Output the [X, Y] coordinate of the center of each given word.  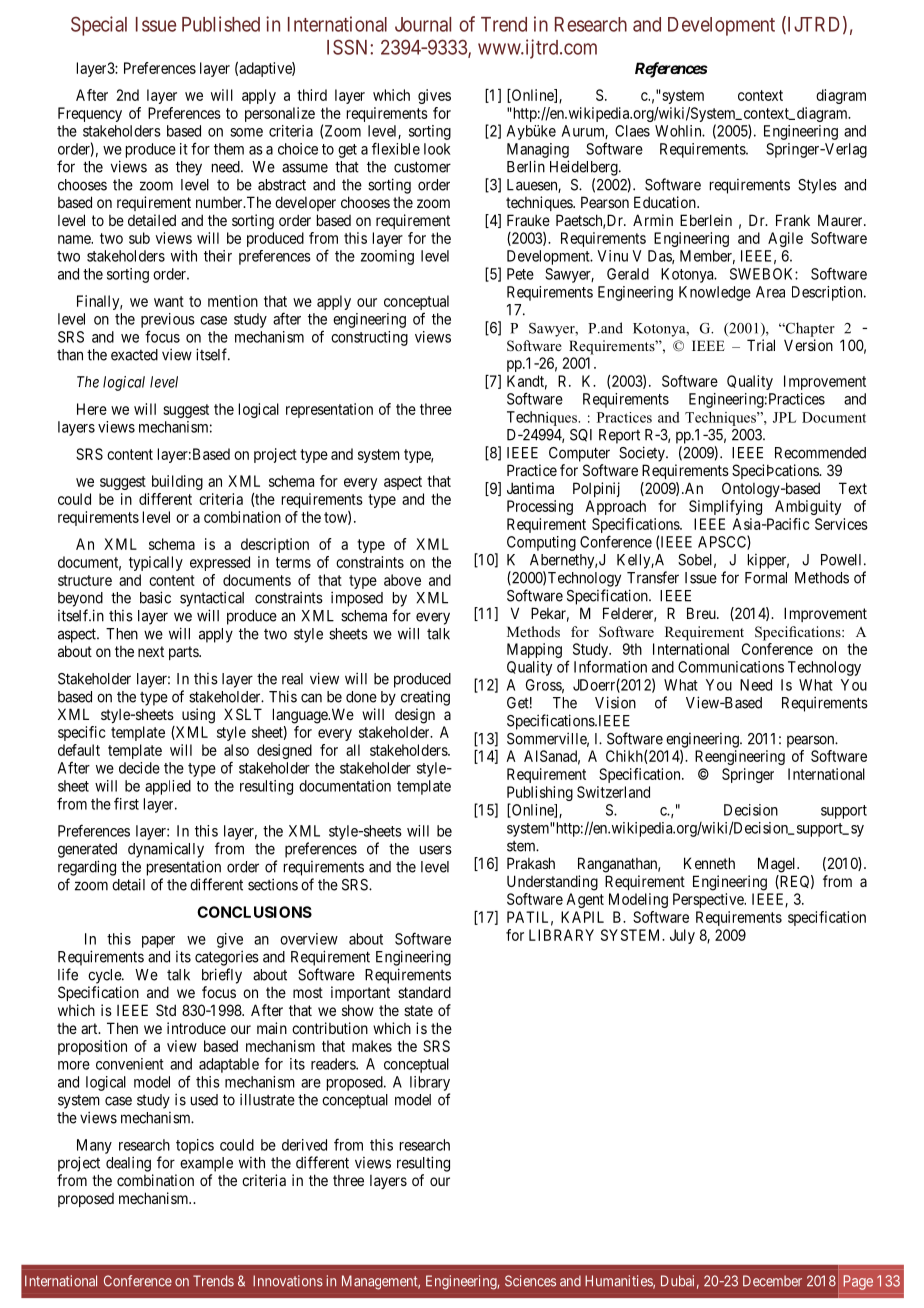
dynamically [166, 850]
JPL [784, 417]
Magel [778, 865]
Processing [540, 507]
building [177, 482]
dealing [128, 1164]
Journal [423, 24]
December [772, 1281]
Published [221, 24]
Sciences [530, 1281]
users [436, 850]
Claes [632, 131]
